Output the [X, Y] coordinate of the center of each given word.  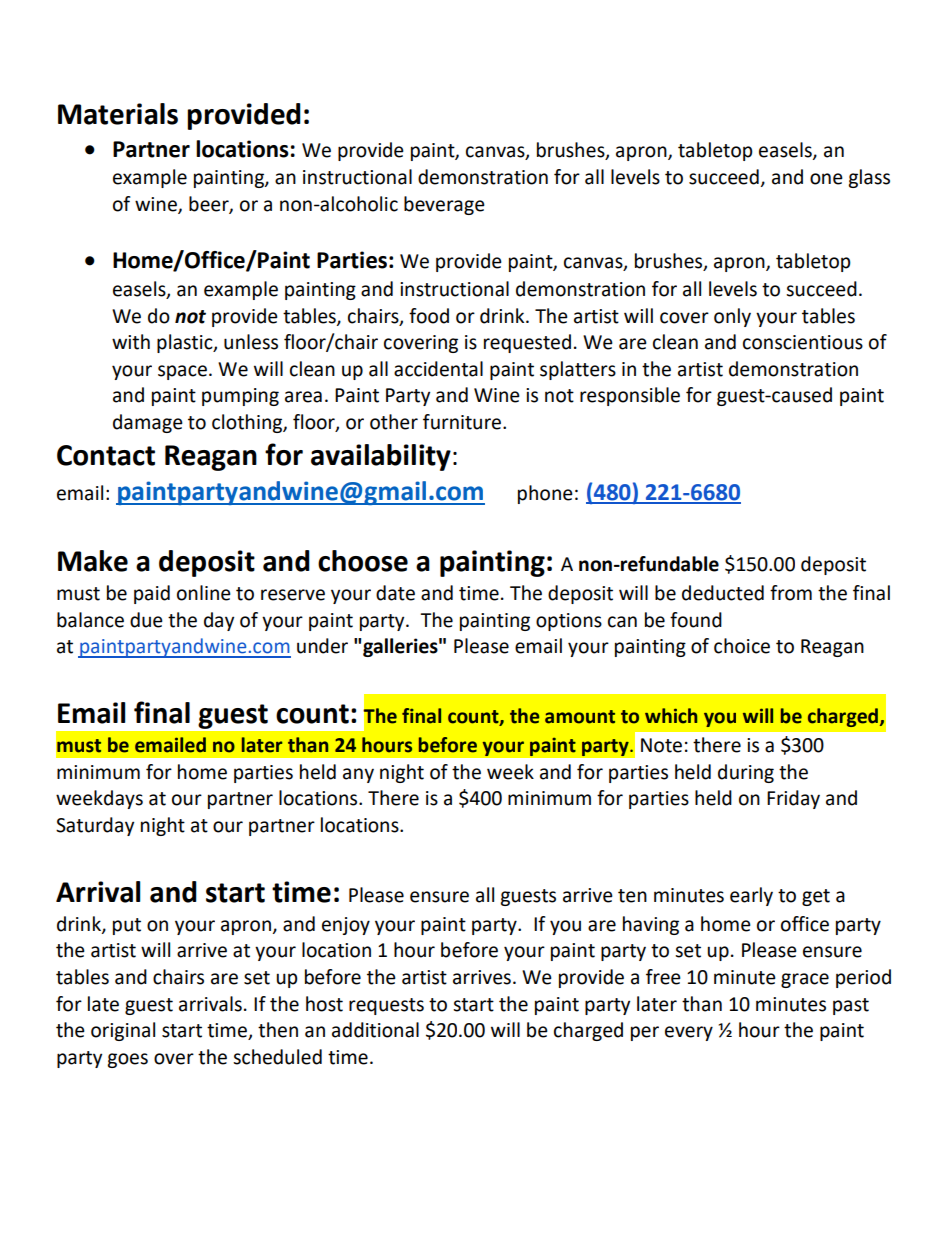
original [123, 1031]
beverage [444, 205]
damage [148, 423]
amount [580, 717]
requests [386, 1006]
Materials [118, 114]
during [746, 773]
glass [869, 178]
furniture [463, 422]
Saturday [95, 826]
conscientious [803, 342]
